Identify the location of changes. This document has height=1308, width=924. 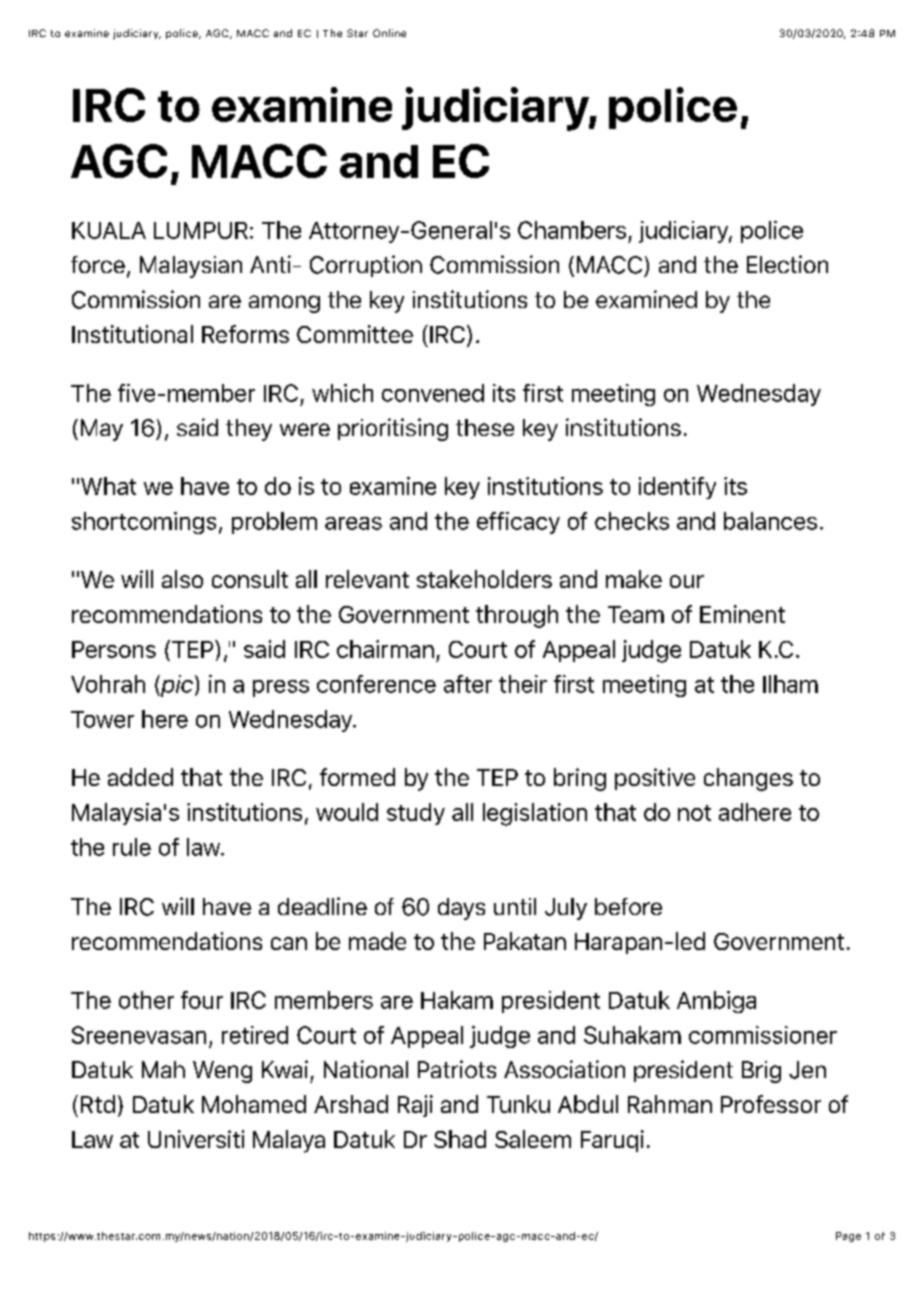
(748, 779).
